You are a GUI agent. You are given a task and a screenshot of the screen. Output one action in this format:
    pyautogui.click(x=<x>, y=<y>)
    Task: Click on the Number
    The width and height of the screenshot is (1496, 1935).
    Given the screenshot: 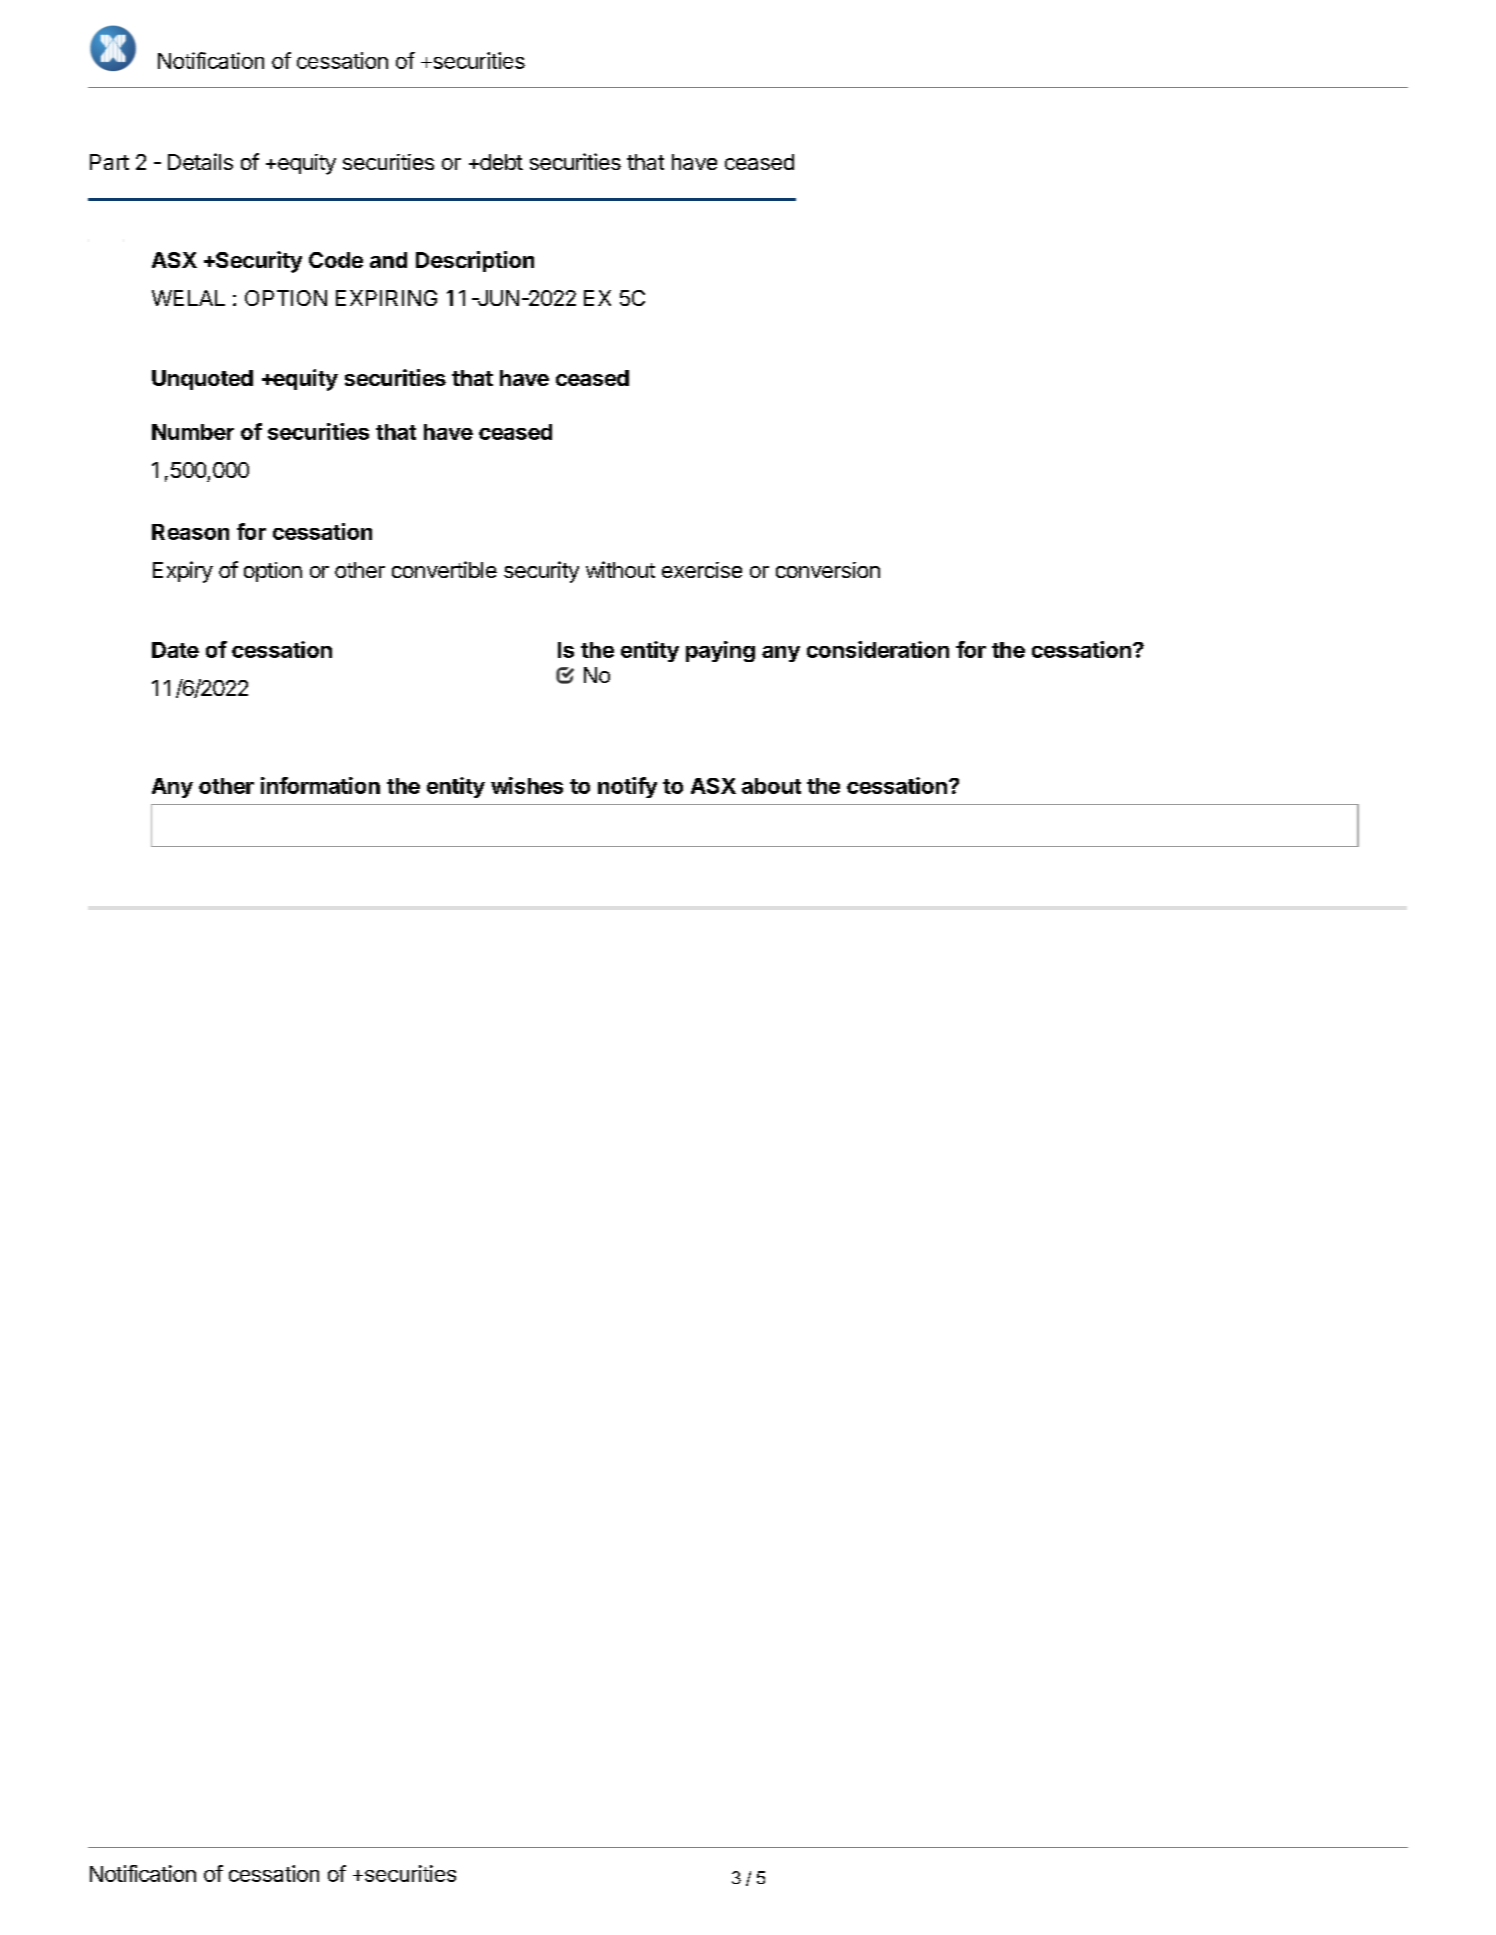 What is the action you would take?
    pyautogui.click(x=193, y=432)
